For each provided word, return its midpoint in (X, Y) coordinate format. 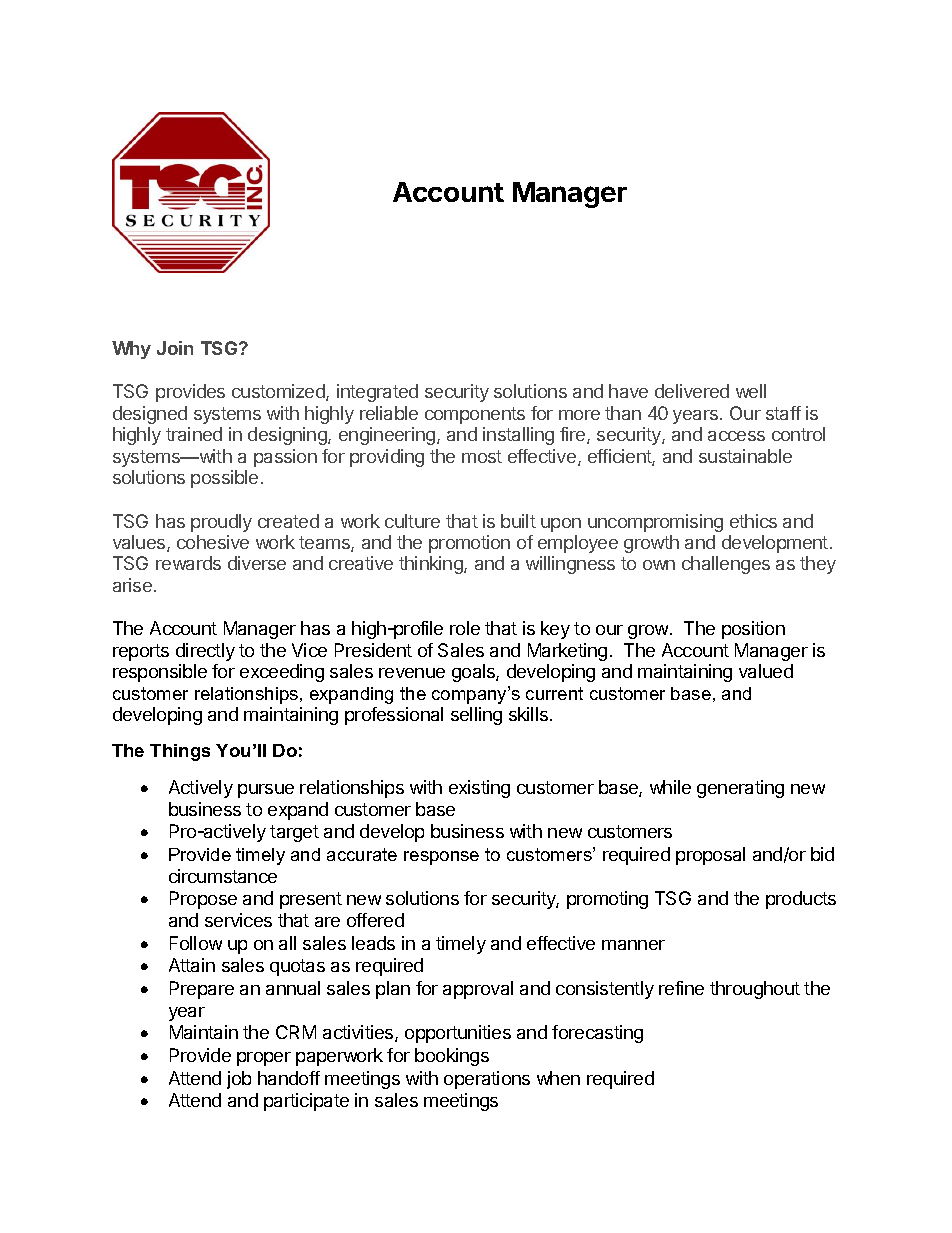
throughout (755, 990)
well (751, 391)
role (465, 628)
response (441, 858)
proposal (710, 856)
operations (487, 1080)
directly (205, 652)
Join (175, 348)
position (753, 630)
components (475, 415)
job (239, 1080)
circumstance (223, 876)
